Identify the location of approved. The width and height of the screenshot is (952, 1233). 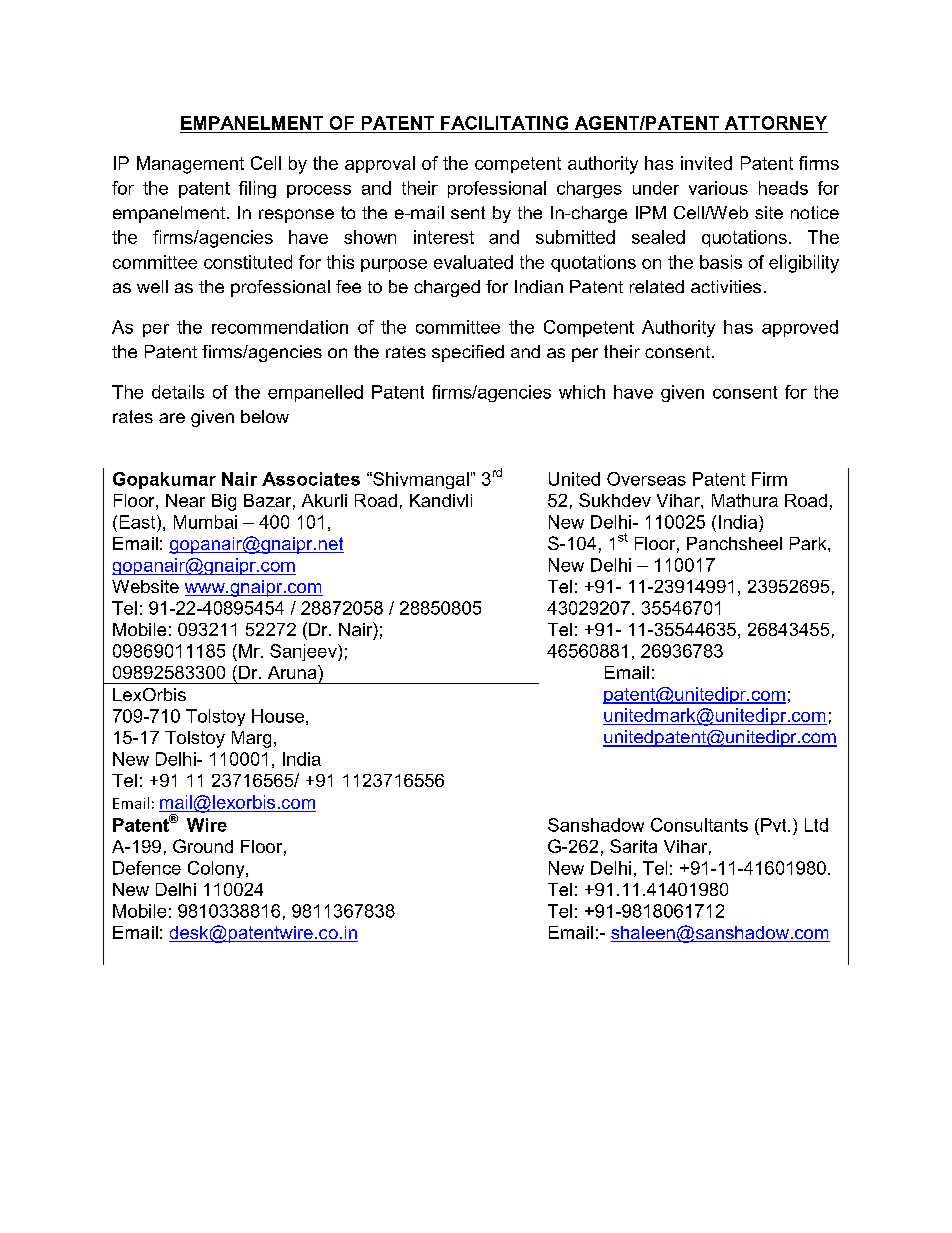
(800, 328).
